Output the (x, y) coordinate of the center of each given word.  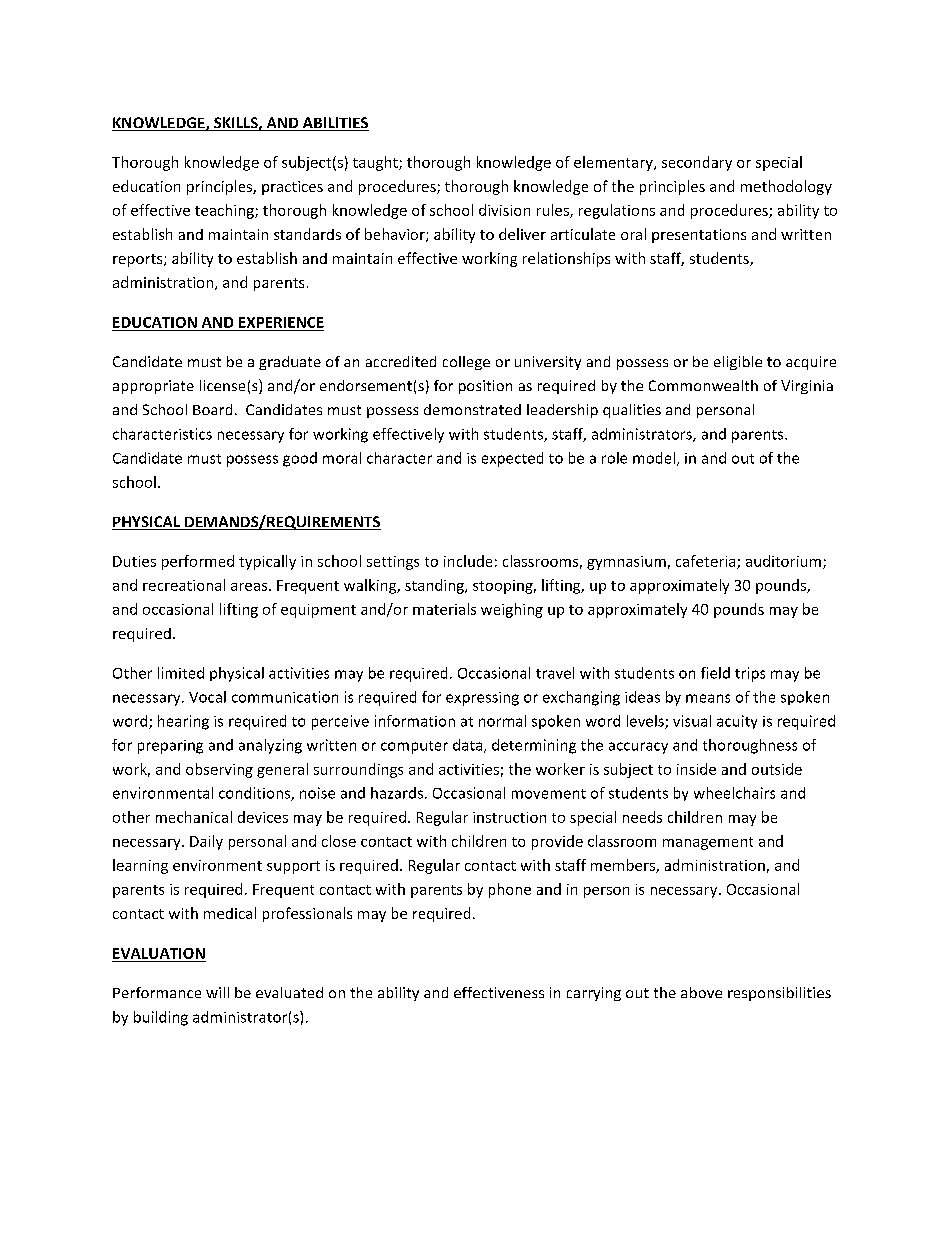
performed (198, 562)
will (217, 992)
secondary (697, 163)
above (701, 992)
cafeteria (707, 562)
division (504, 210)
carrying (594, 994)
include (468, 561)
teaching (225, 211)
